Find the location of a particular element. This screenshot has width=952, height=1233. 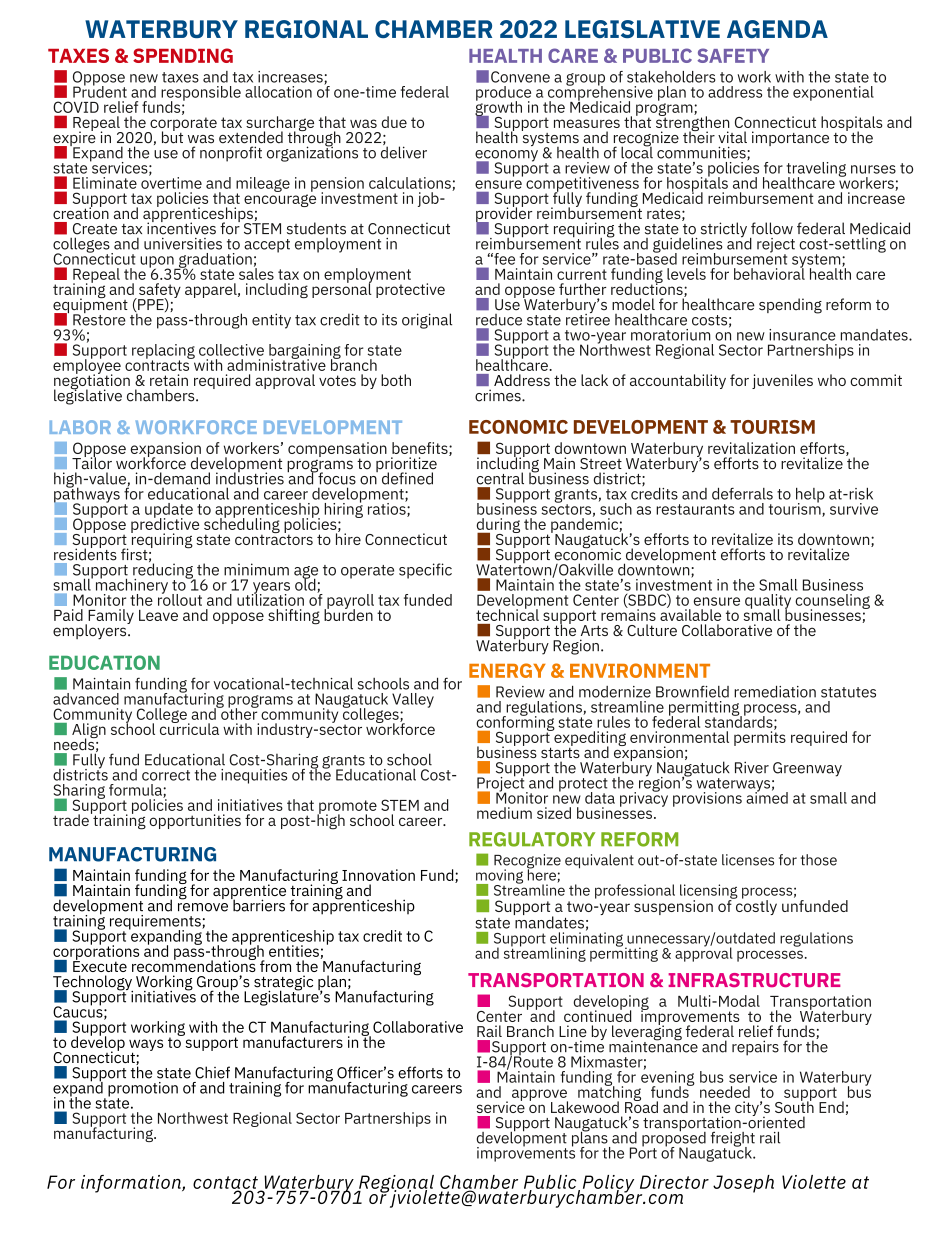

aimed is located at coordinates (767, 796).
